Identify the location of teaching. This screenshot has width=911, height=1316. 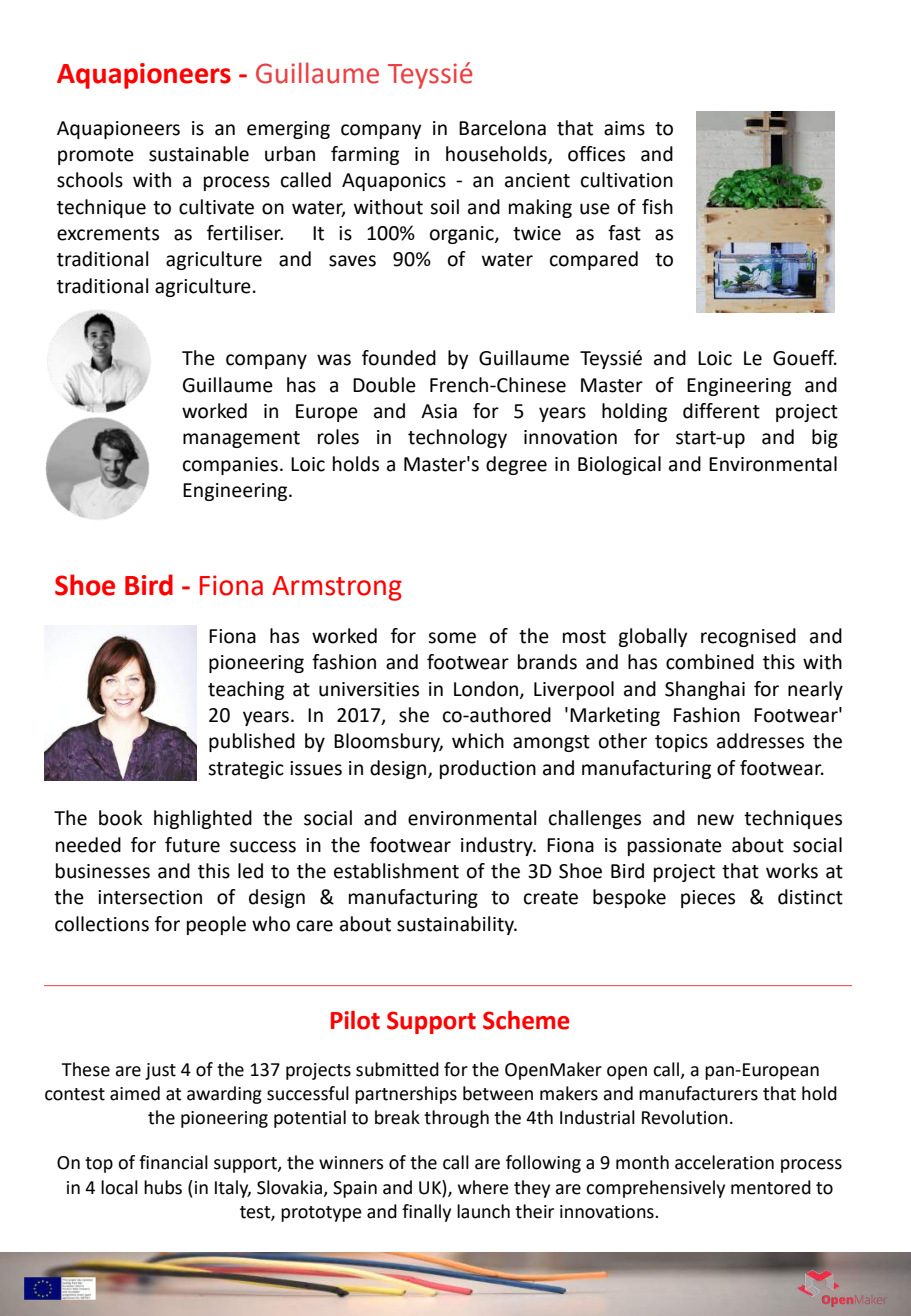
(246, 690).
